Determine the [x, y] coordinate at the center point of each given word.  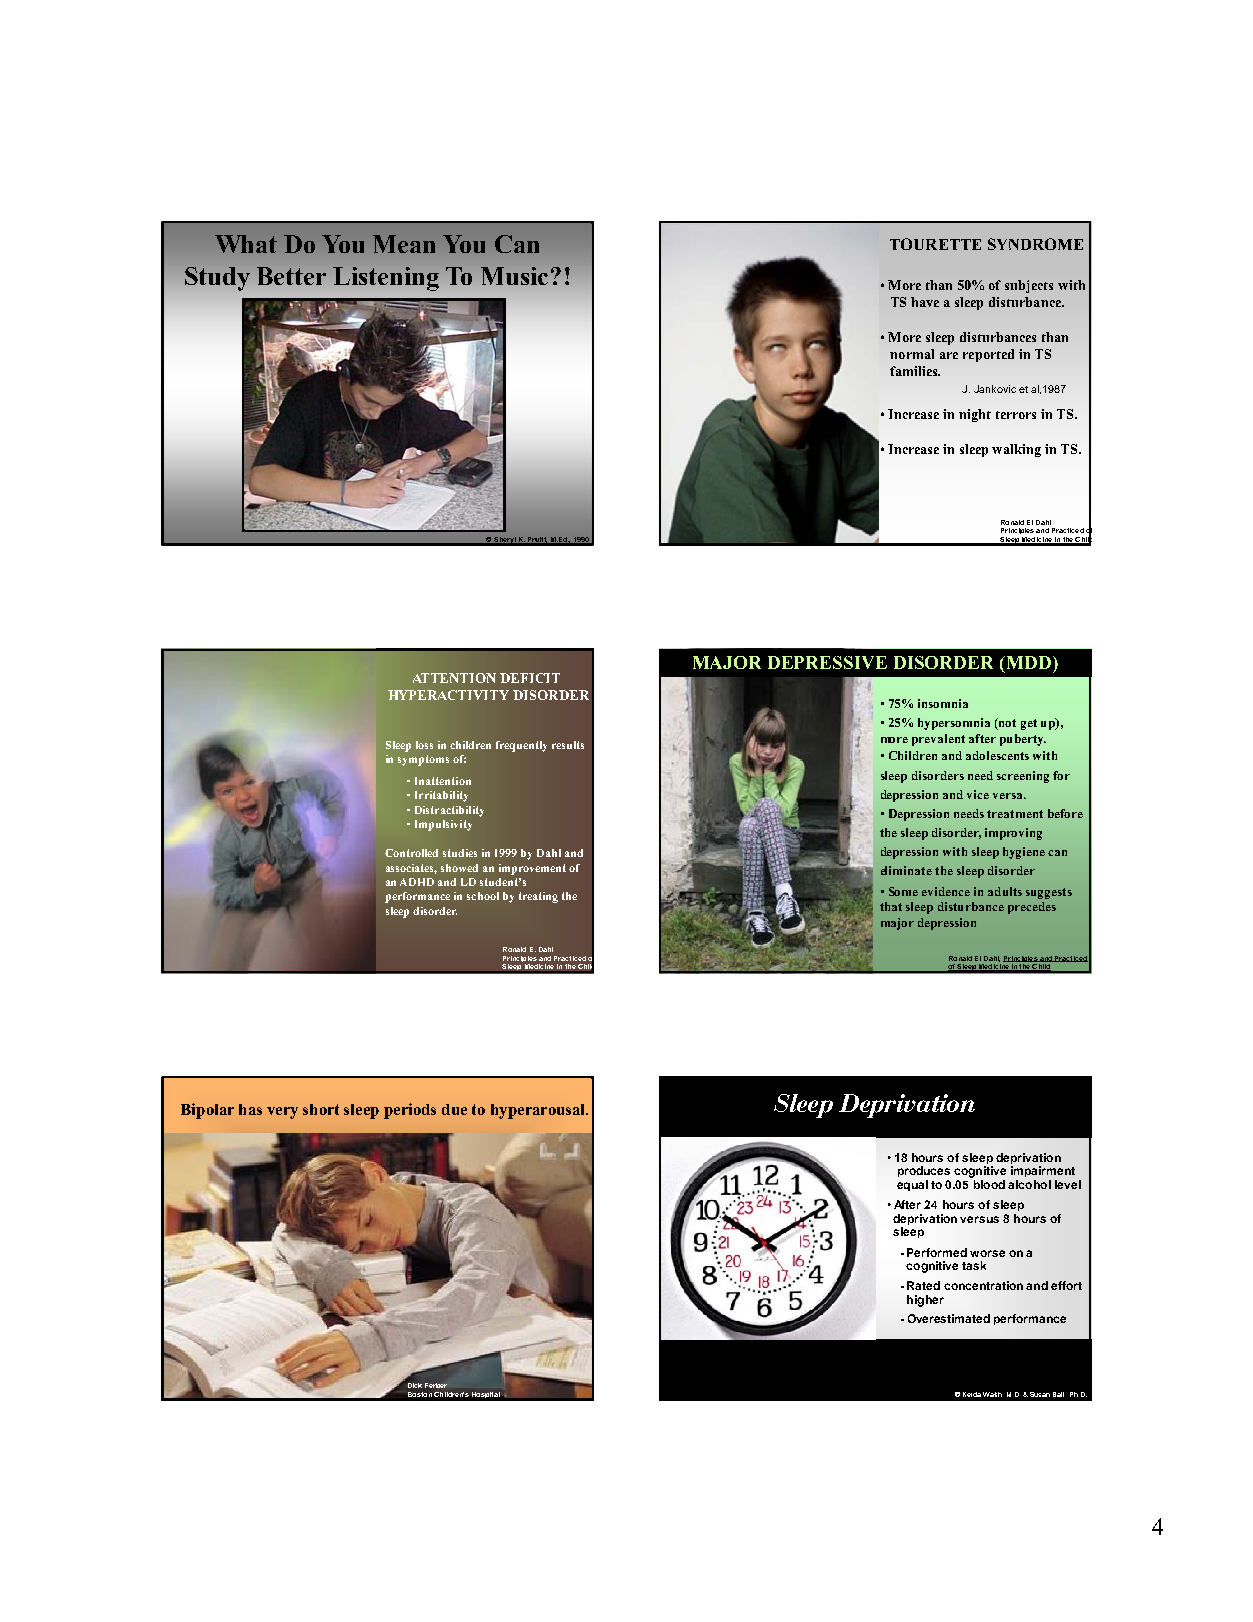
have [925, 302]
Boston [420, 1394]
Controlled [411, 853]
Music [514, 276]
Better [291, 276]
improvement [532, 869]
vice [978, 794]
